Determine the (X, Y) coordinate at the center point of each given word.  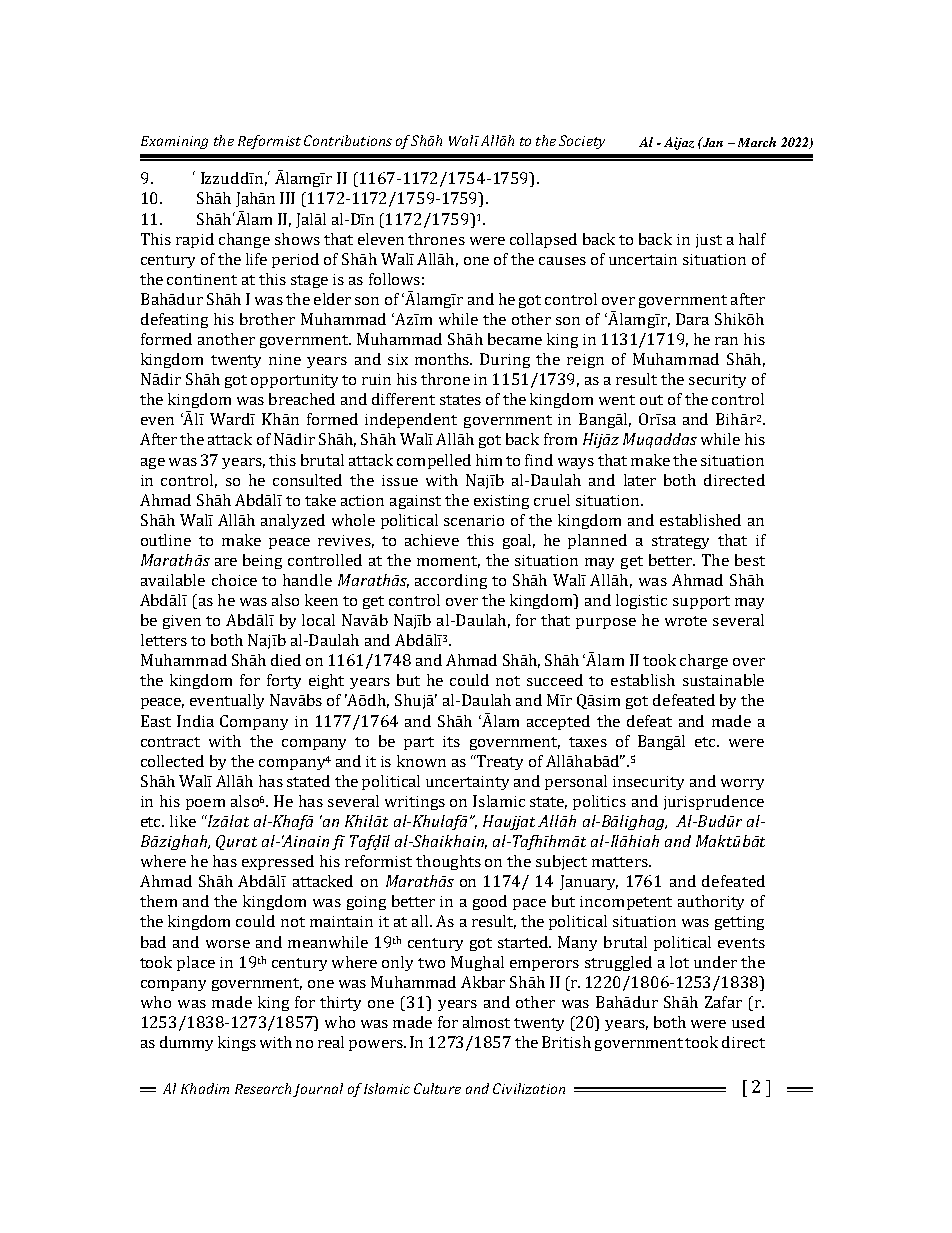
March (757, 142)
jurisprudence (714, 802)
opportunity (294, 381)
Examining (174, 142)
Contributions (348, 140)
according (451, 581)
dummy (186, 1043)
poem (205, 804)
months (443, 359)
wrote (686, 621)
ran (726, 341)
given (182, 622)
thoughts (448, 862)
